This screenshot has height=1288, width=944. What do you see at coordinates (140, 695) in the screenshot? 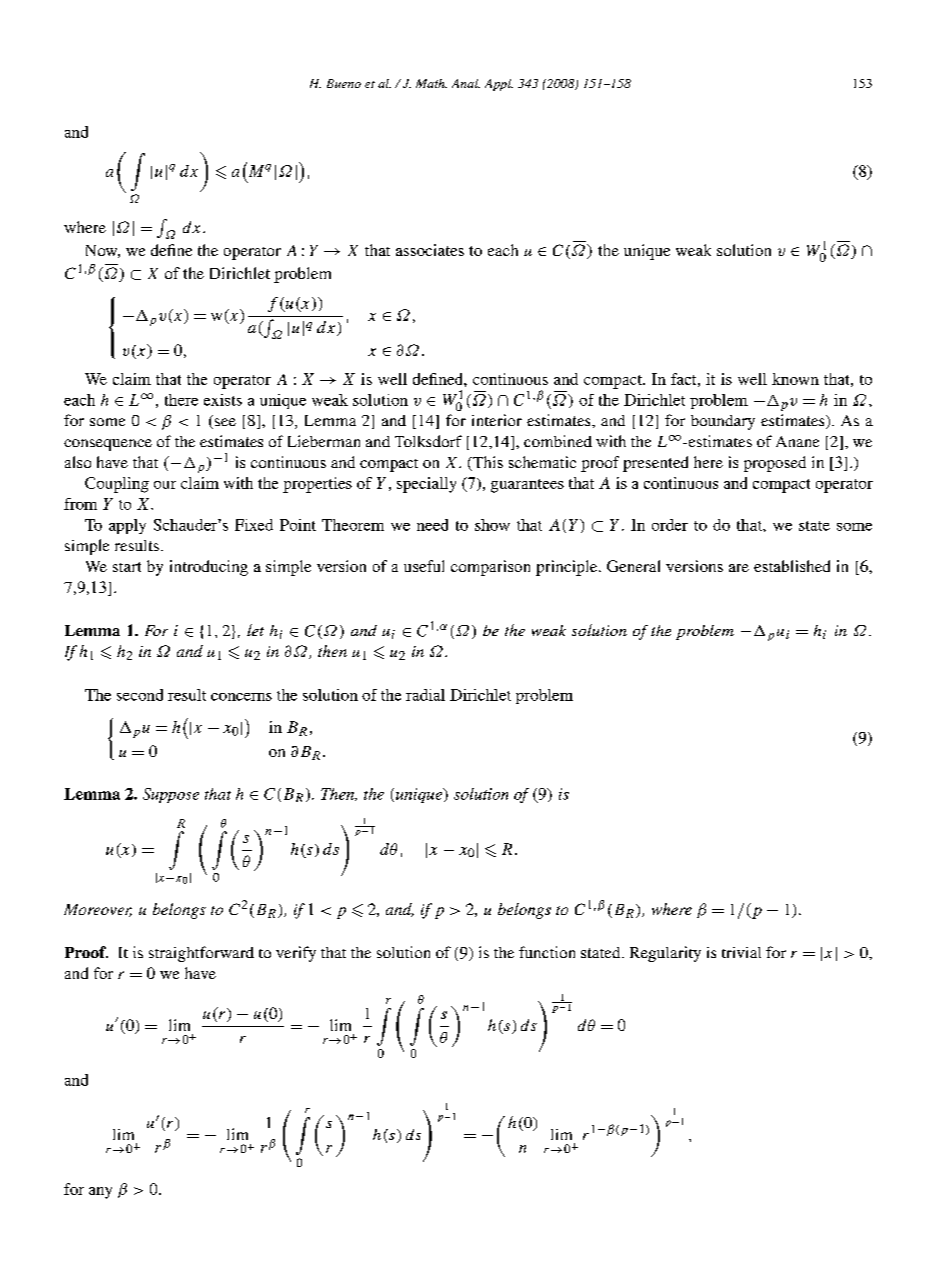
I see `second` at bounding box center [140, 695].
